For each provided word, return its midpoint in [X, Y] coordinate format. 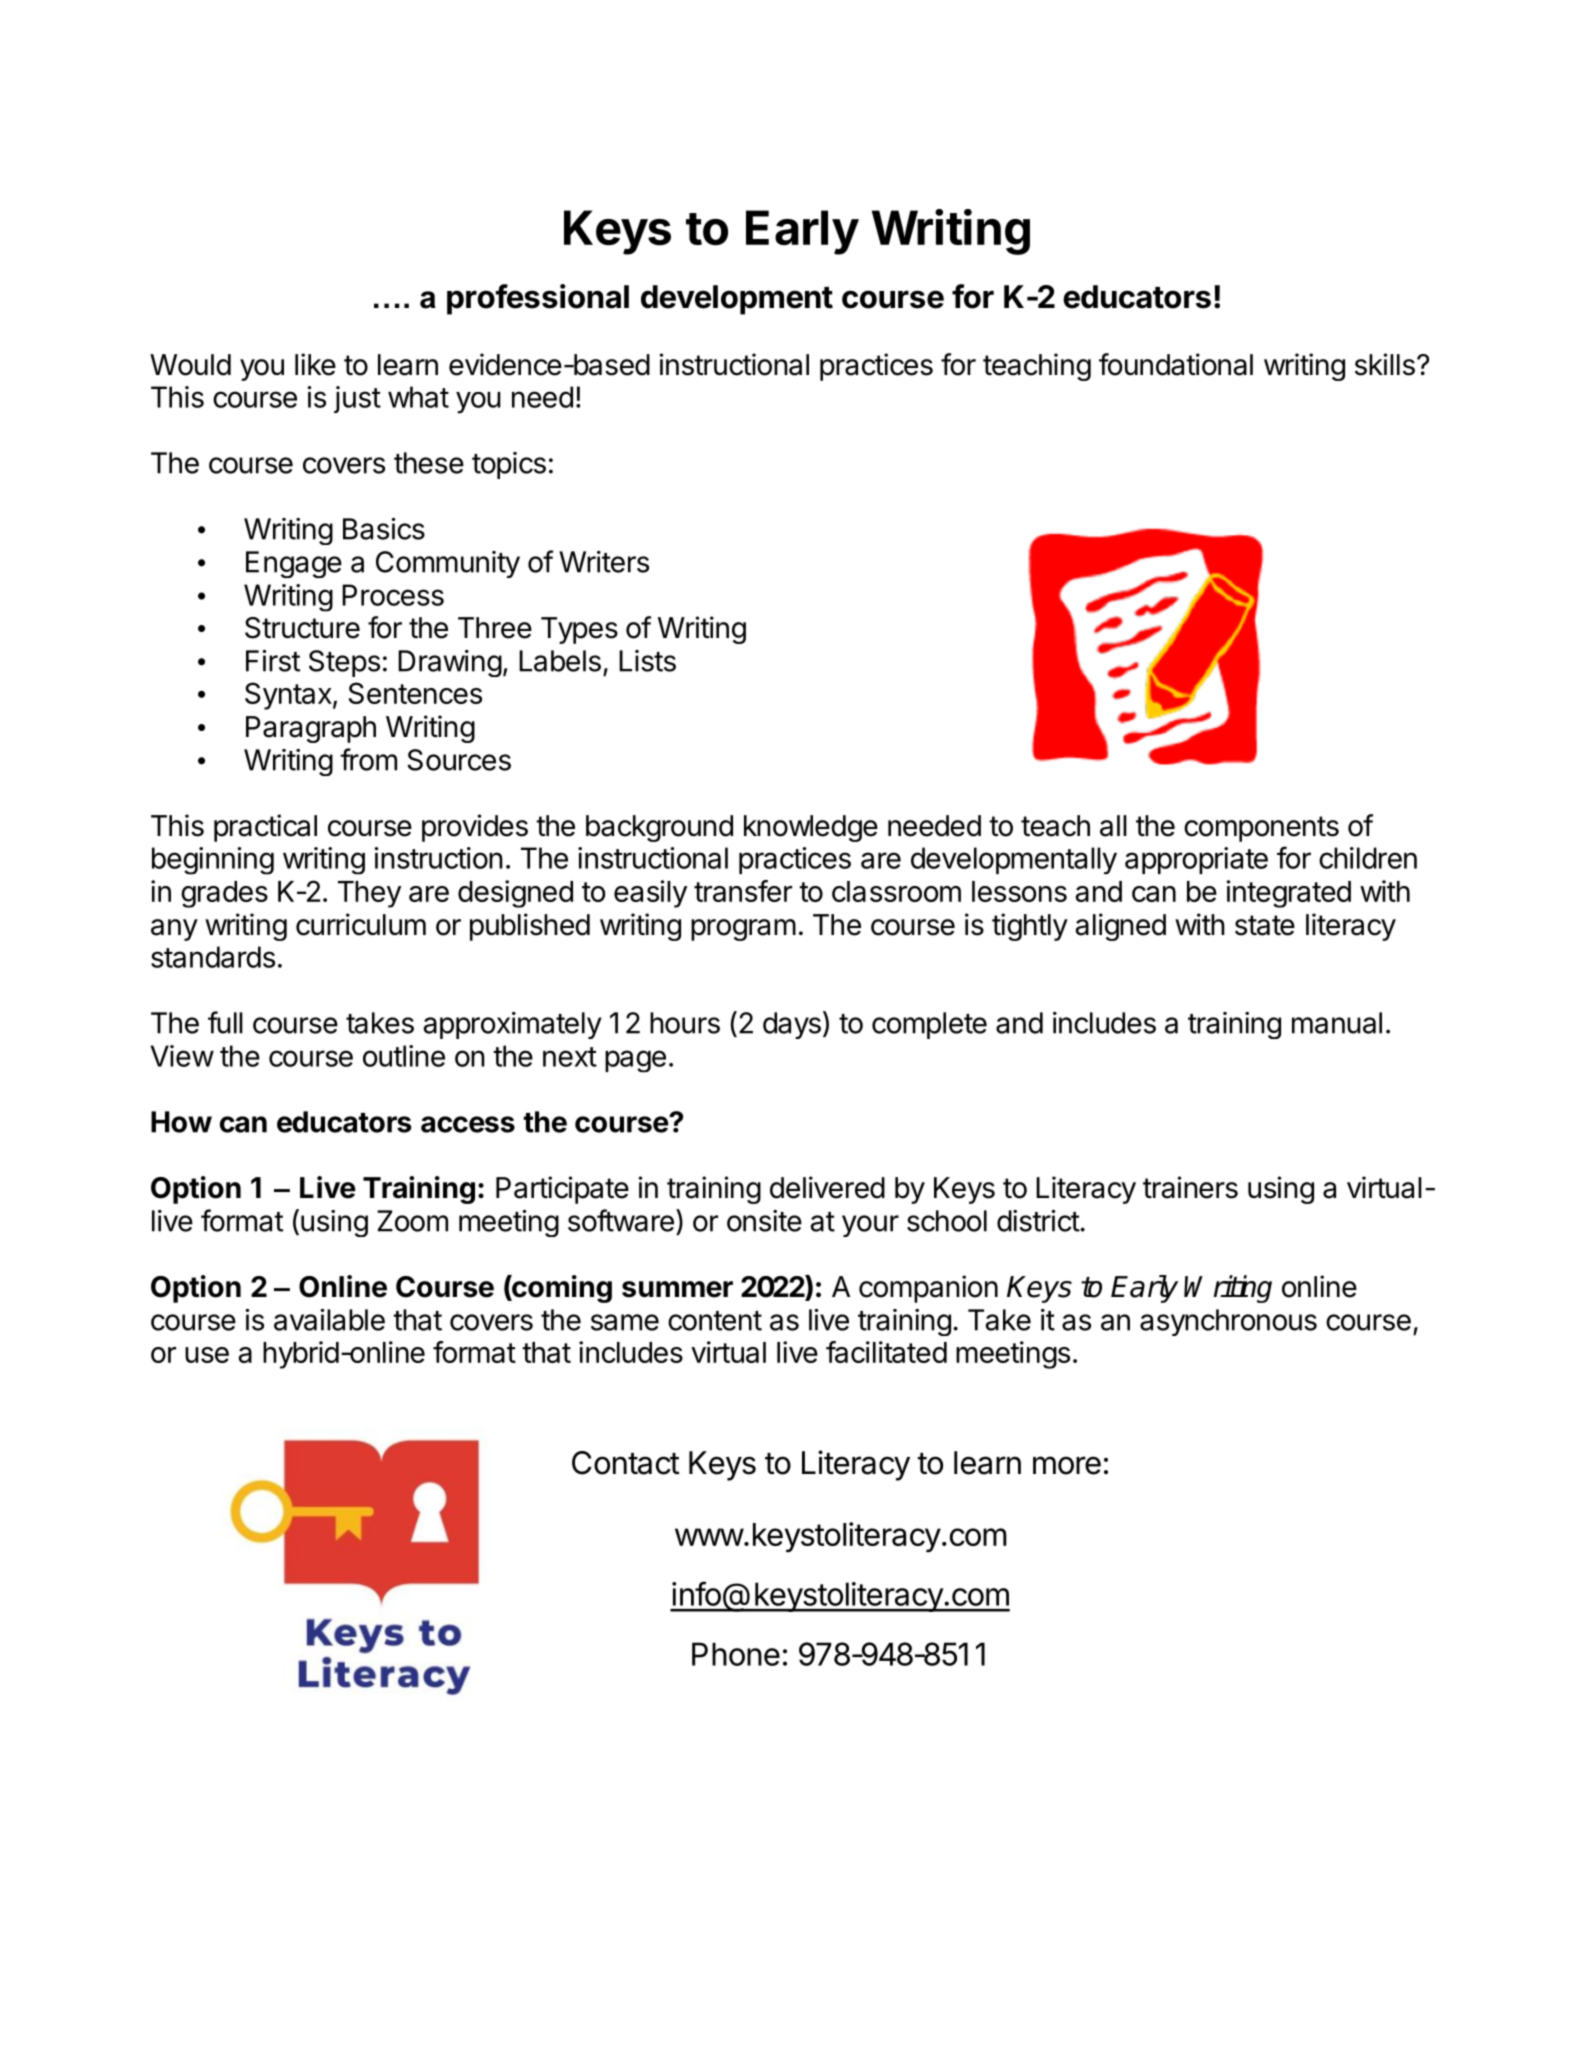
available [329, 1320]
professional [538, 299]
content [715, 1321]
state [1265, 925]
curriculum [361, 924]
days [792, 1025]
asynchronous [1228, 1322]
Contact [626, 1463]
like [315, 364]
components [1261, 829]
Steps [344, 663]
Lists [647, 661]
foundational [1176, 364]
